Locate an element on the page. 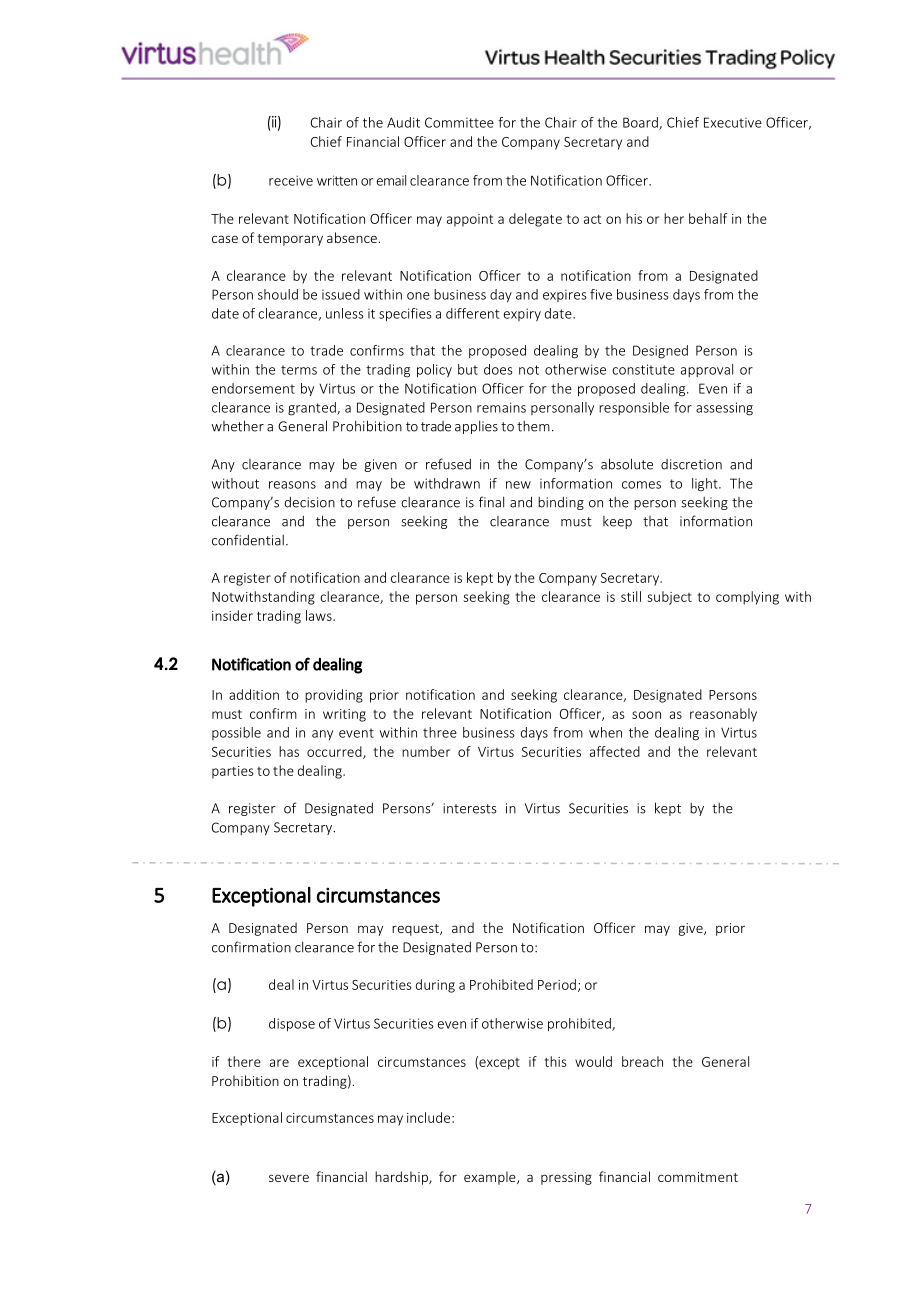 This image has height=1309, width=924. Board is located at coordinates (641, 123).
